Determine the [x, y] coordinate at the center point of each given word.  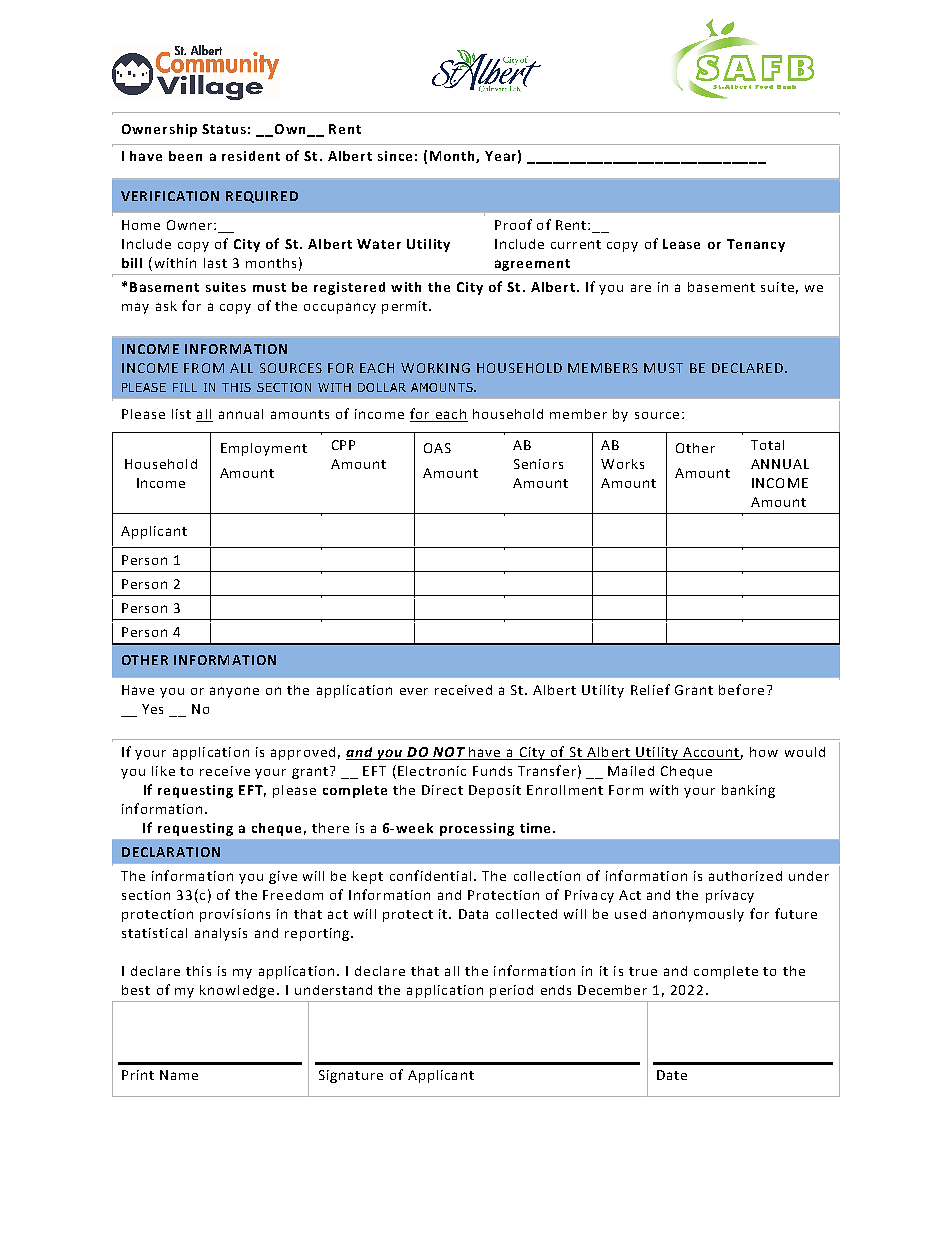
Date [672, 1075]
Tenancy [756, 245]
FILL [185, 387]
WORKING [435, 368]
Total [767, 445]
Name [179, 1075]
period [511, 991]
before [741, 689]
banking [748, 791]
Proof [513, 224]
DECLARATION [171, 852]
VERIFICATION [170, 196]
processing [477, 829]
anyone [234, 692]
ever [414, 691]
